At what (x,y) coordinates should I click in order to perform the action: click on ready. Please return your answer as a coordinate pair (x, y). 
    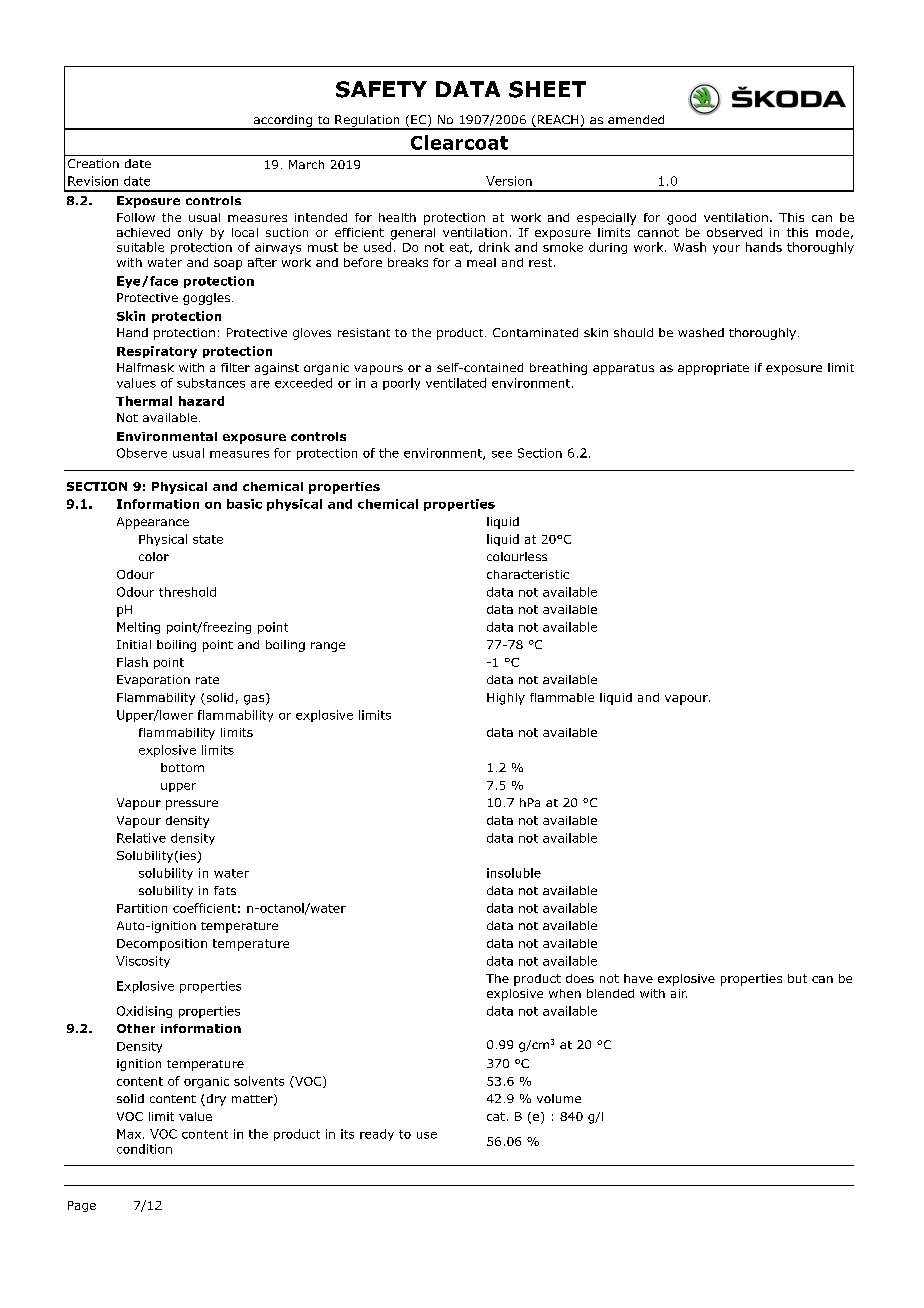
    Looking at the image, I should click on (377, 1135).
